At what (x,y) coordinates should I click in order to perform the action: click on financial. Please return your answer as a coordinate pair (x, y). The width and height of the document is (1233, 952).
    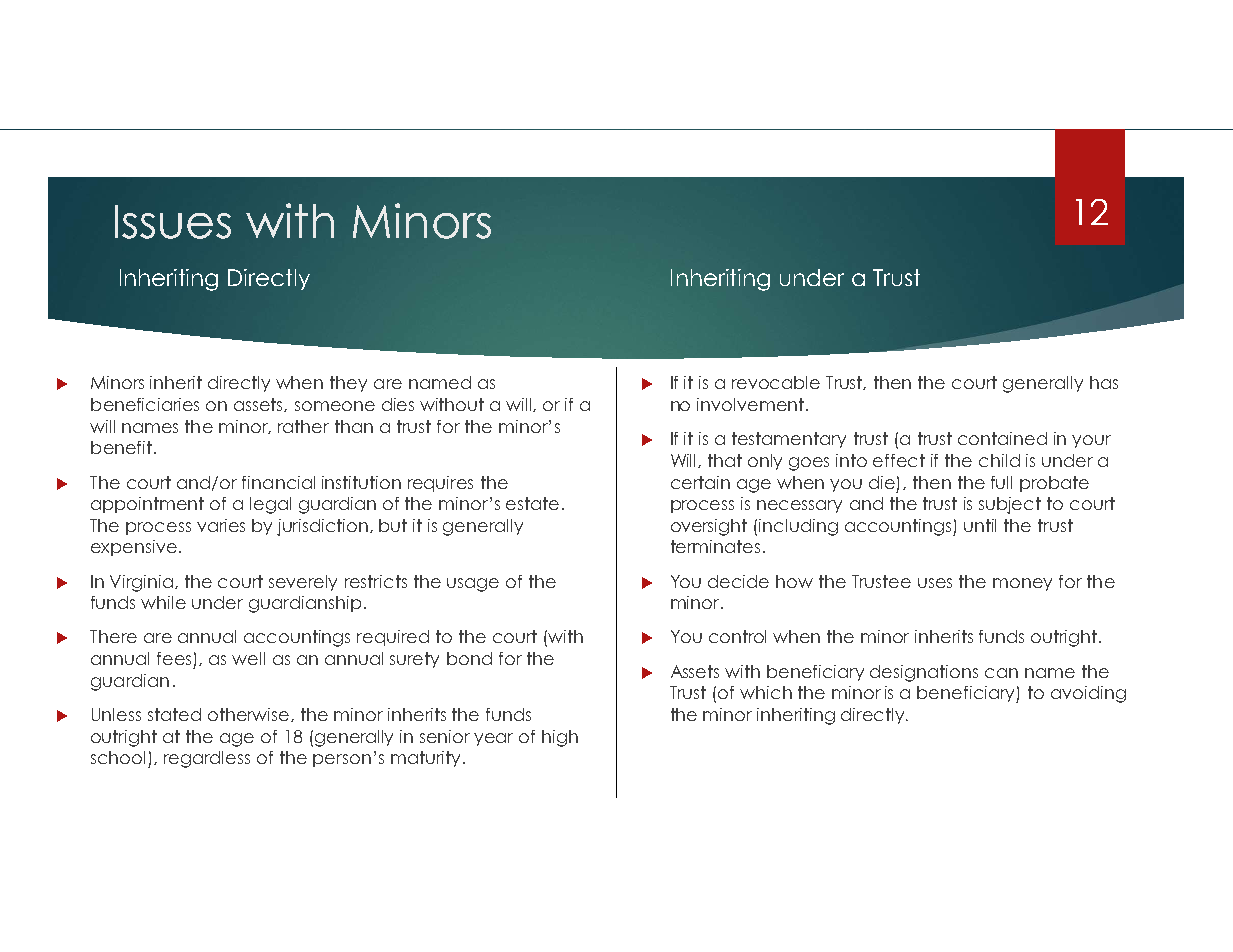
    Looking at the image, I should click on (278, 482).
